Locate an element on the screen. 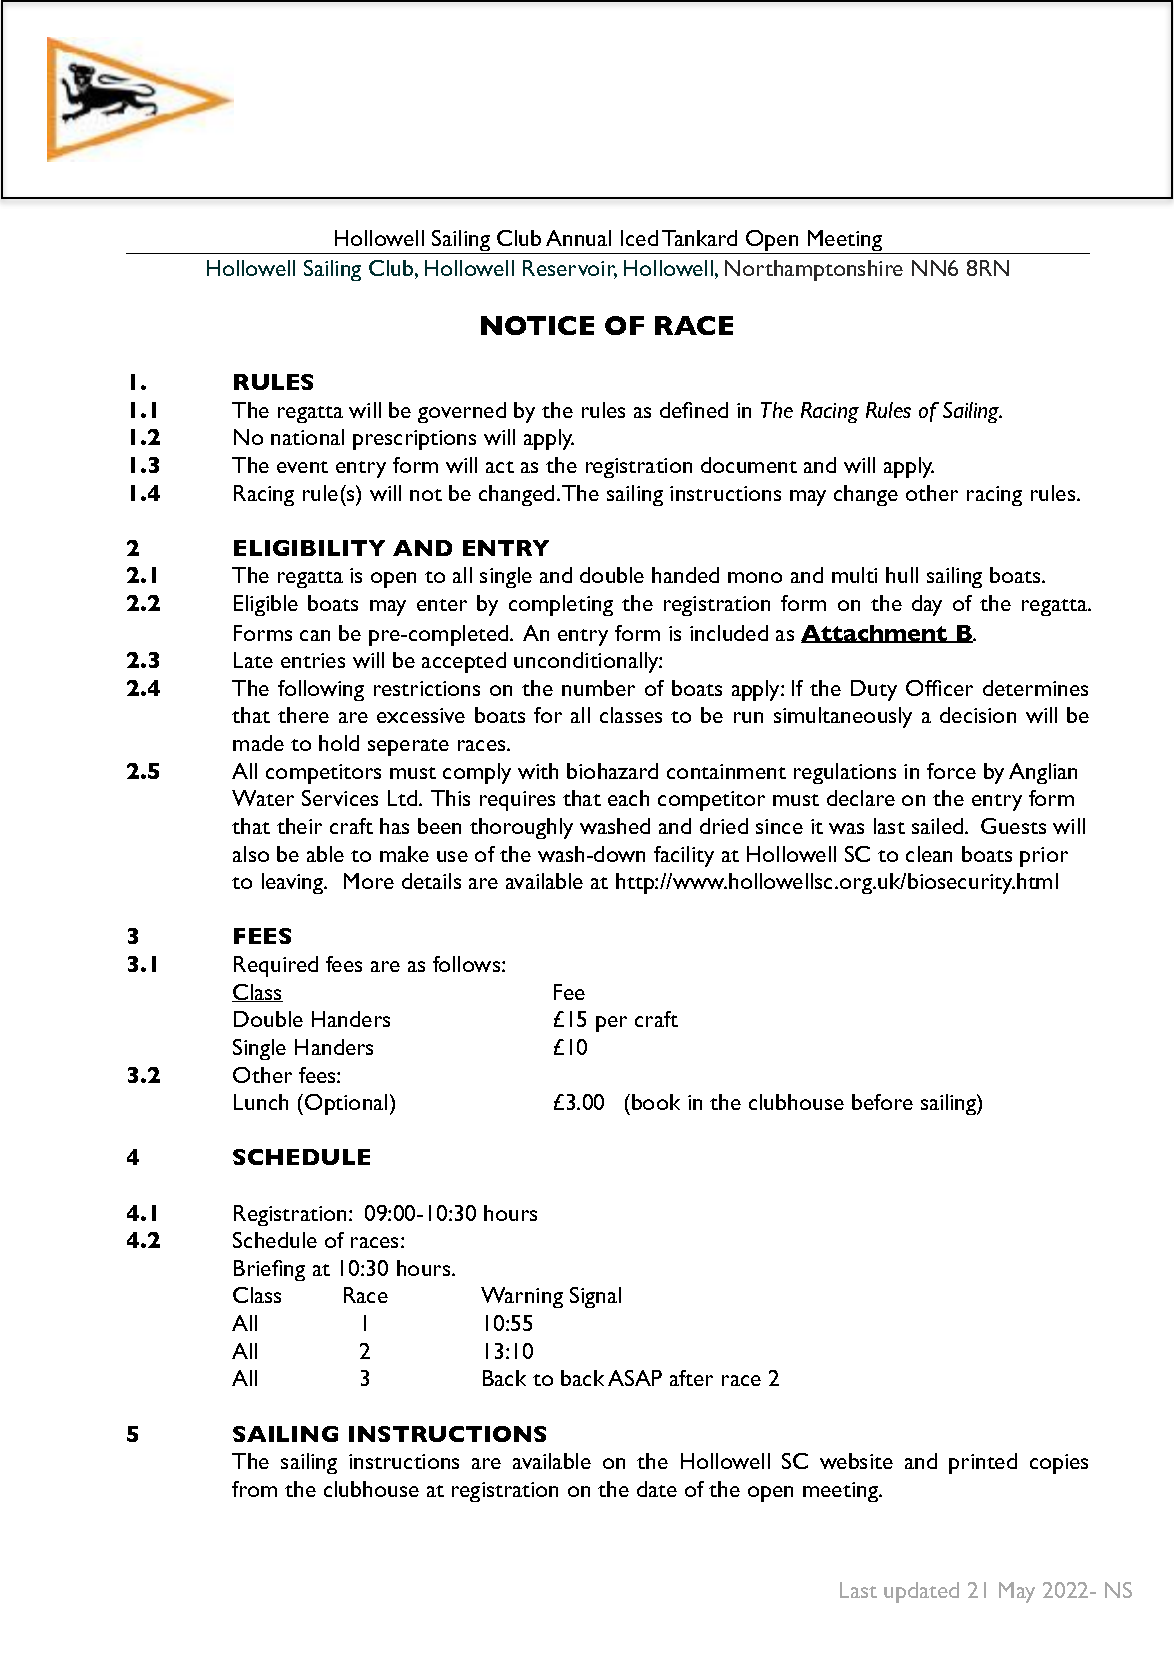  before is located at coordinates (882, 1102).
